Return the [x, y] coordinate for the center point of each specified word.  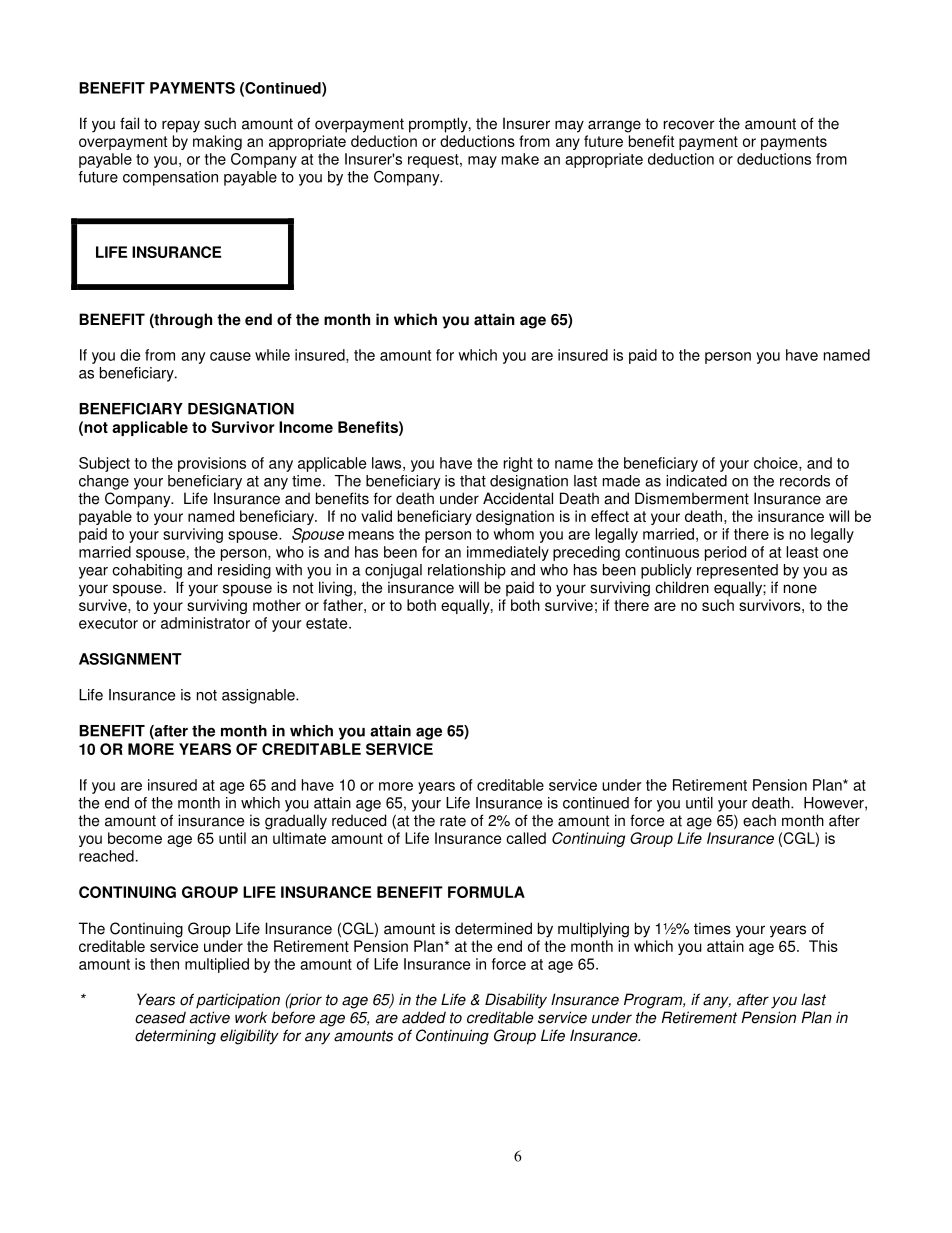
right [518, 464]
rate [453, 821]
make [520, 159]
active [209, 1017]
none [800, 589]
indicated [696, 481]
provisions [212, 464]
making [217, 142]
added [424, 1017]
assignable [259, 696]
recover [689, 125]
